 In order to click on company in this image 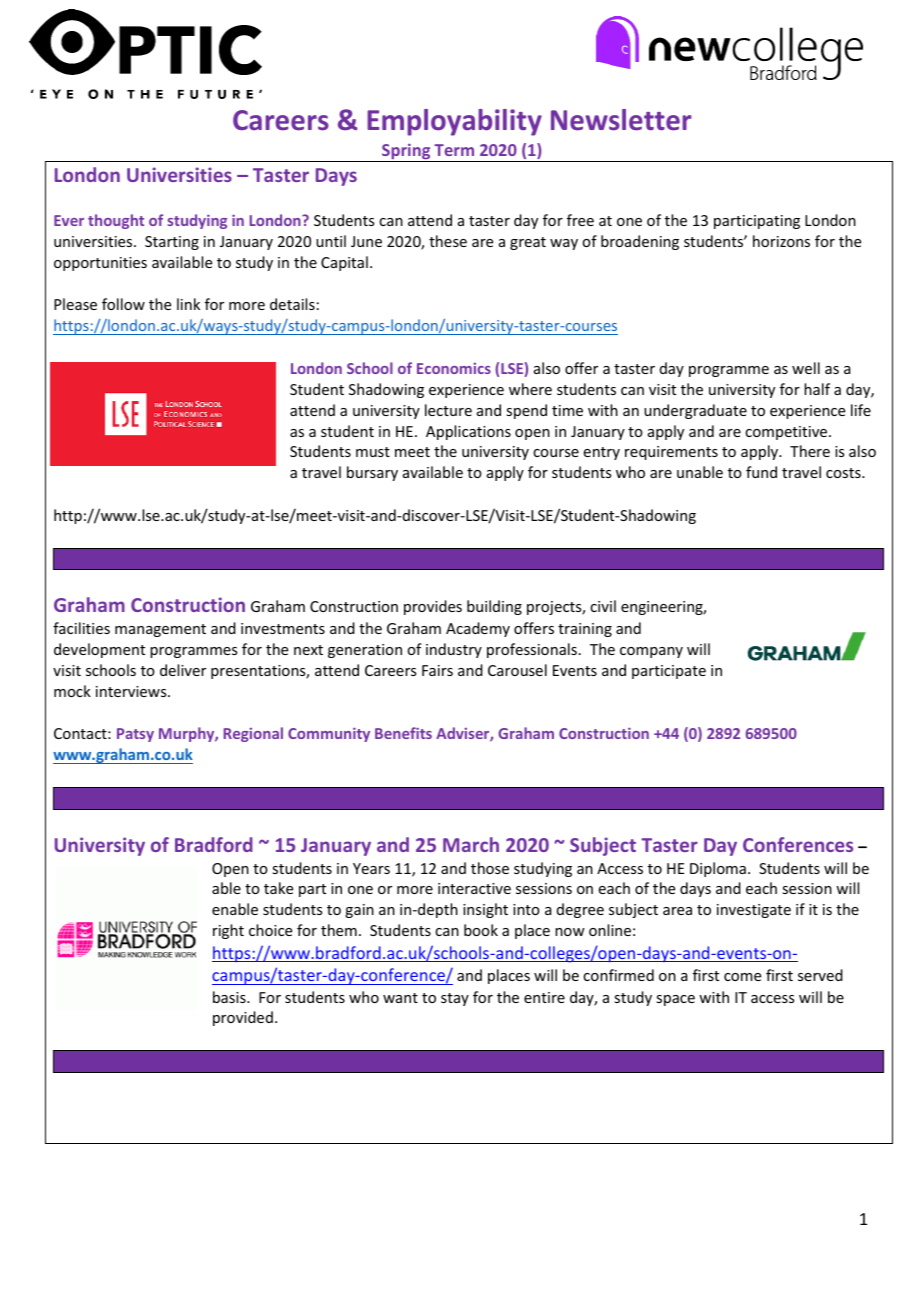, I will do `click(651, 652)`.
